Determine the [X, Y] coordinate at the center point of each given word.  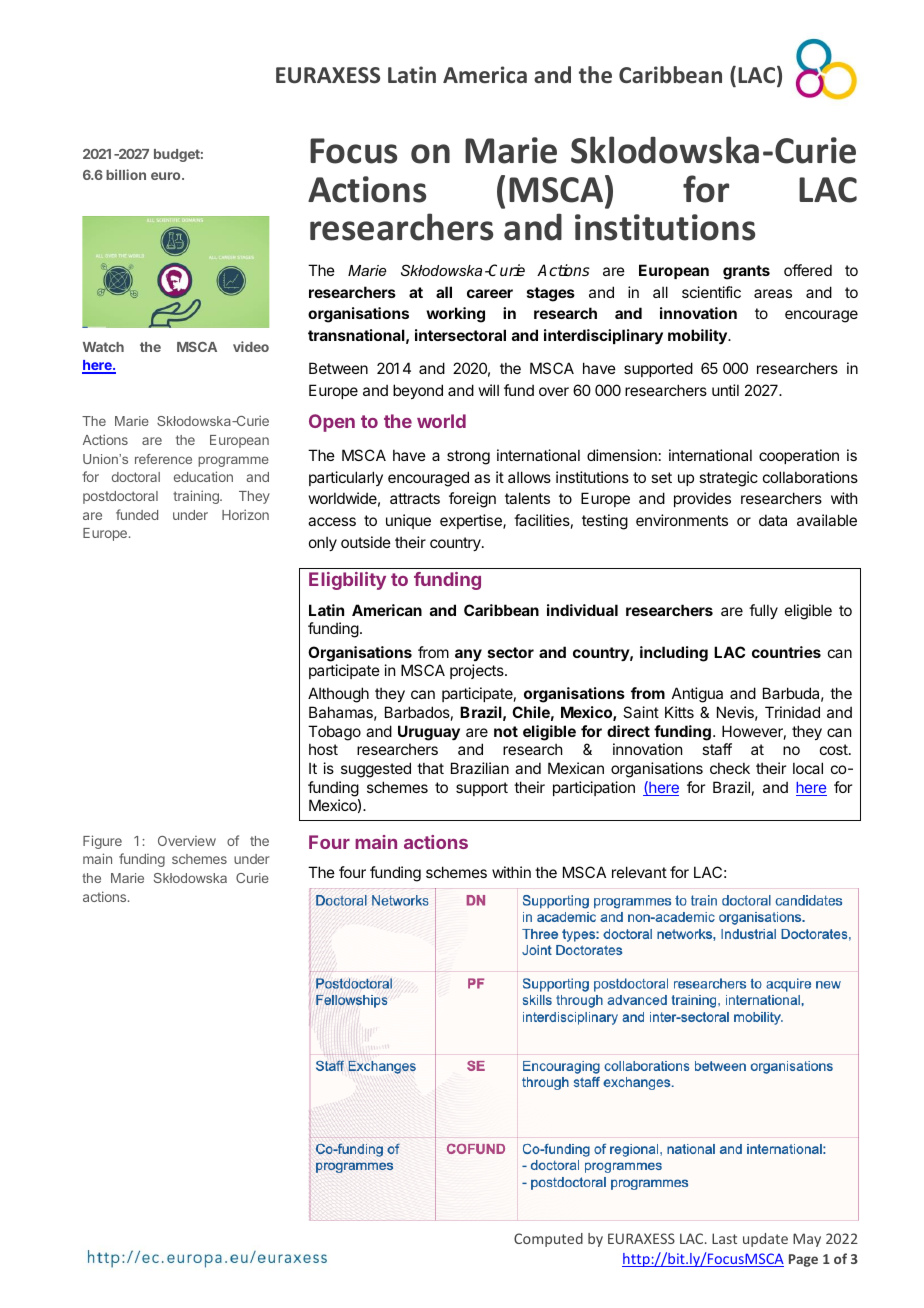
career [490, 293]
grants [746, 272]
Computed [548, 1240]
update [765, 1240]
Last [724, 1238]
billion [126, 174]
